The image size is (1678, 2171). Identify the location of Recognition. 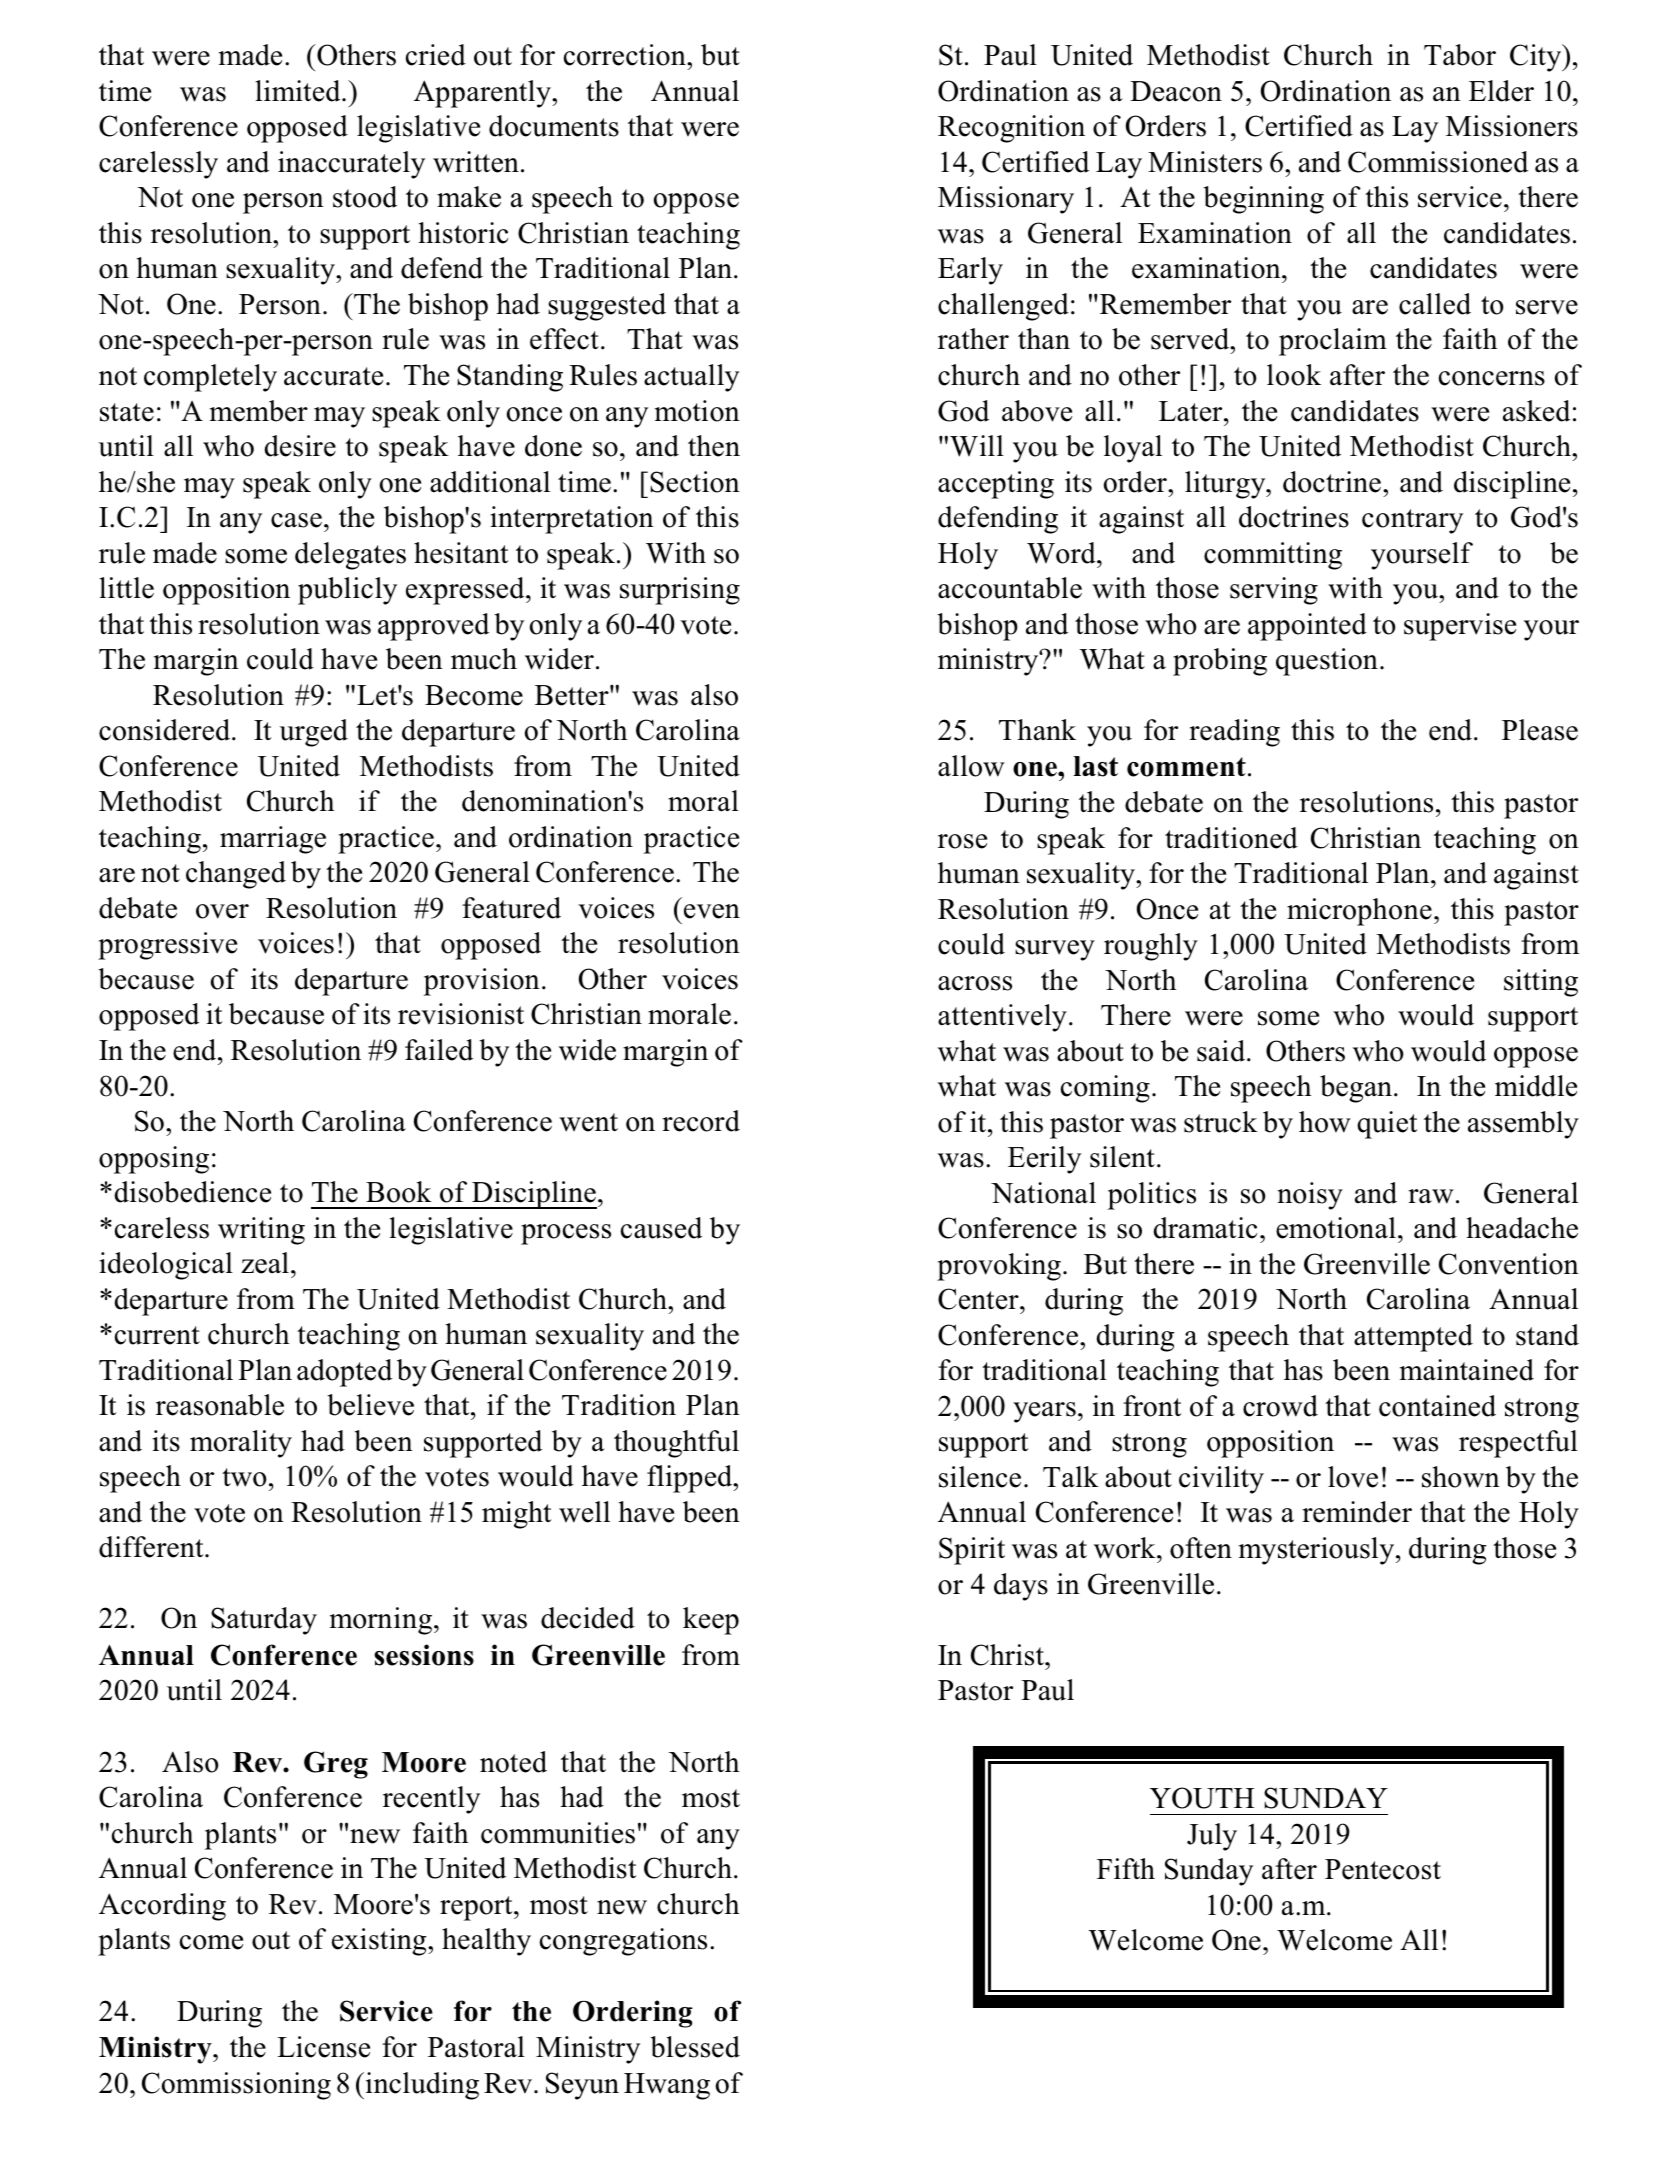
(1011, 129).
